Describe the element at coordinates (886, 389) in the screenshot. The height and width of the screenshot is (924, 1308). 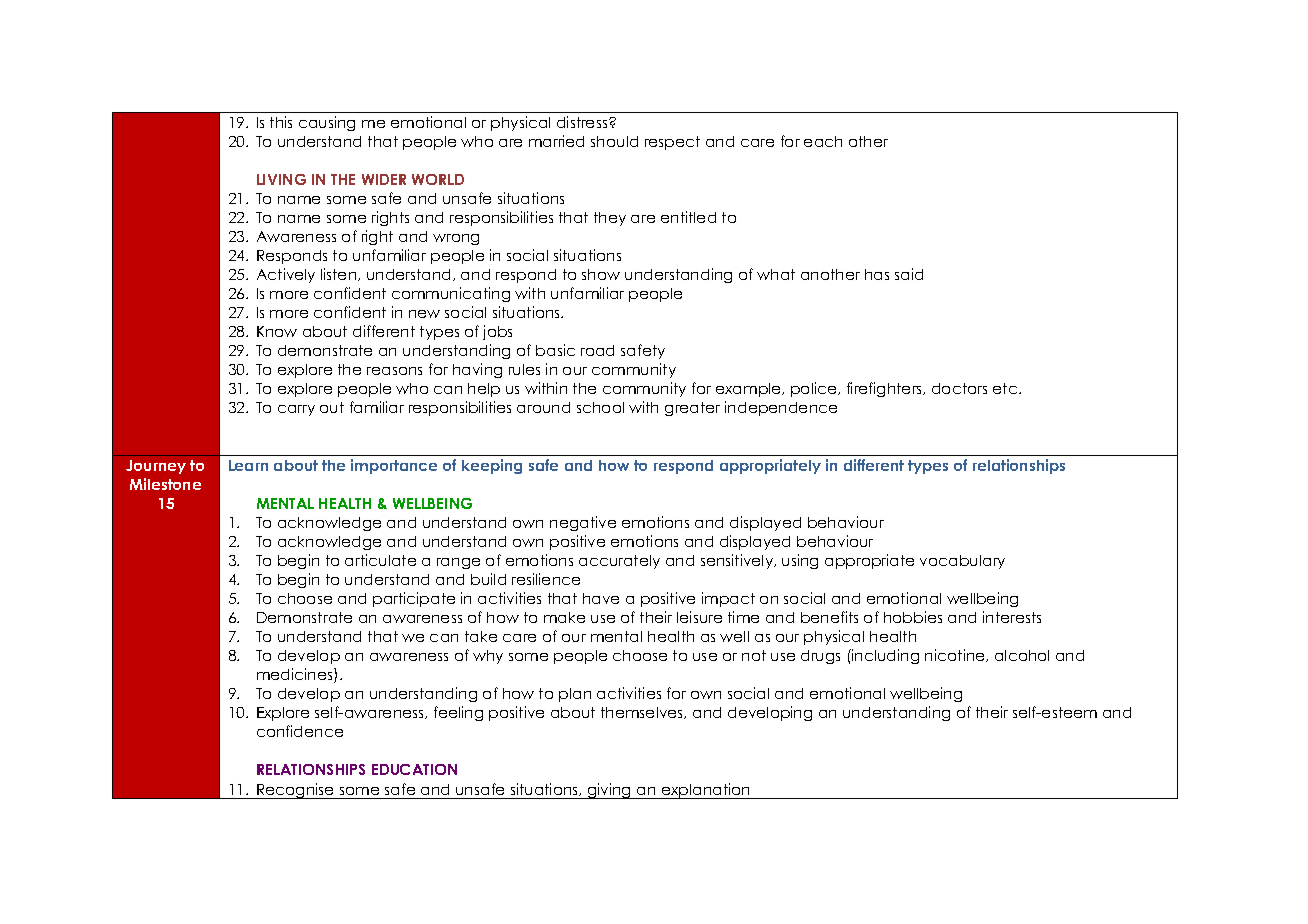
I see `firefighters` at that location.
